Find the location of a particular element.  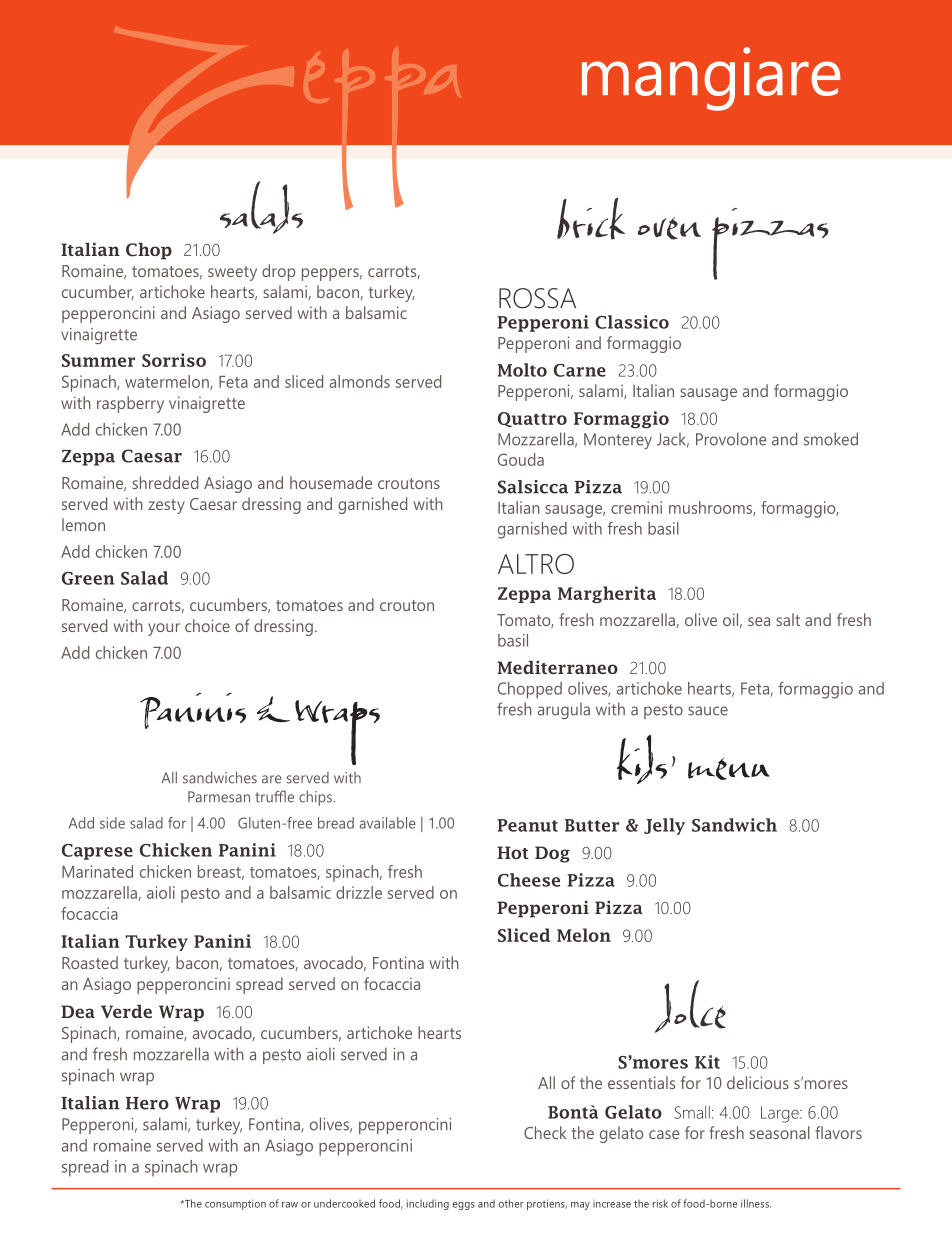

raspberry is located at coordinates (130, 404).
